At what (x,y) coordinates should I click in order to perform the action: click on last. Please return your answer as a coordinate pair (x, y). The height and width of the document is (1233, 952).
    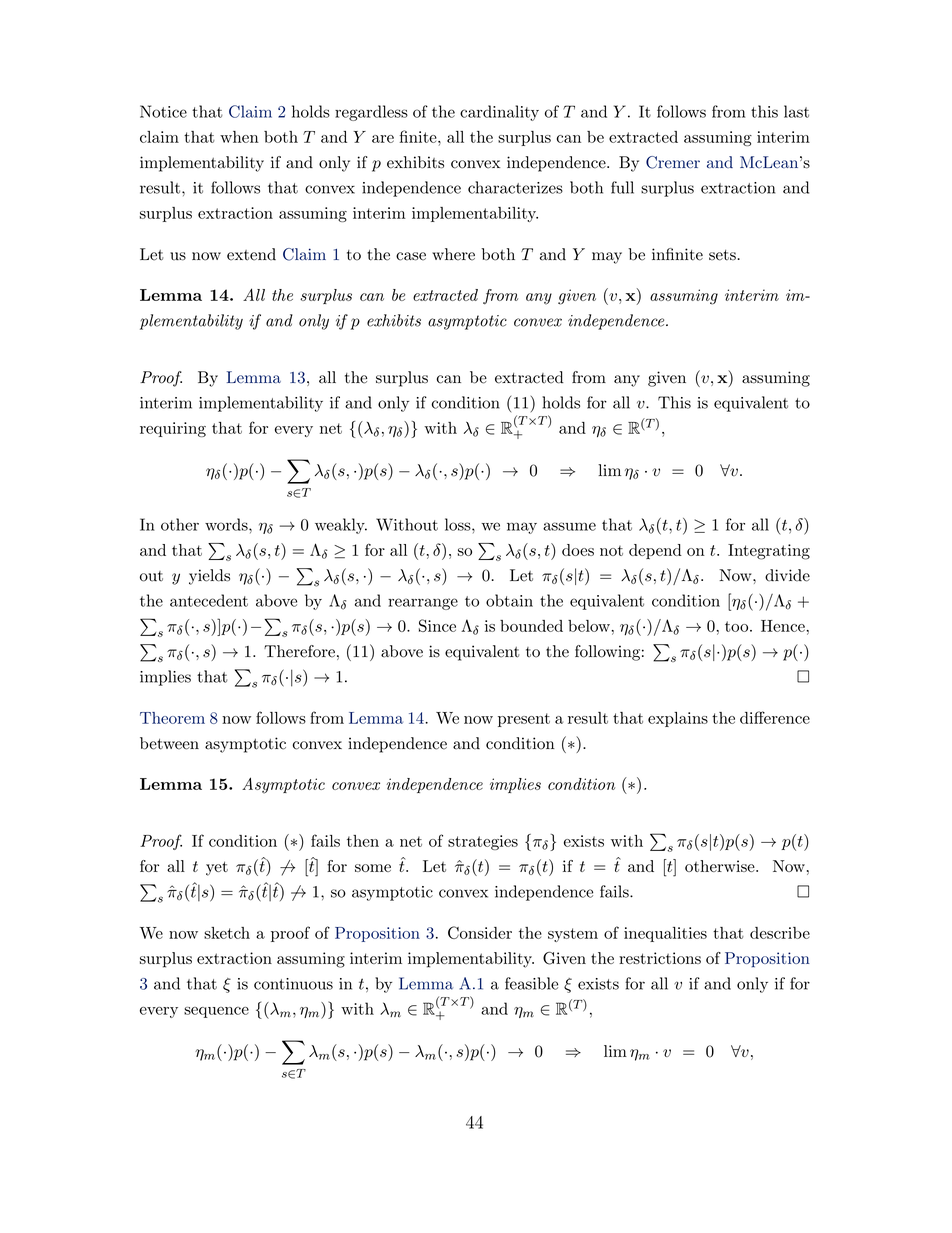
    Looking at the image, I should click on (796, 111).
